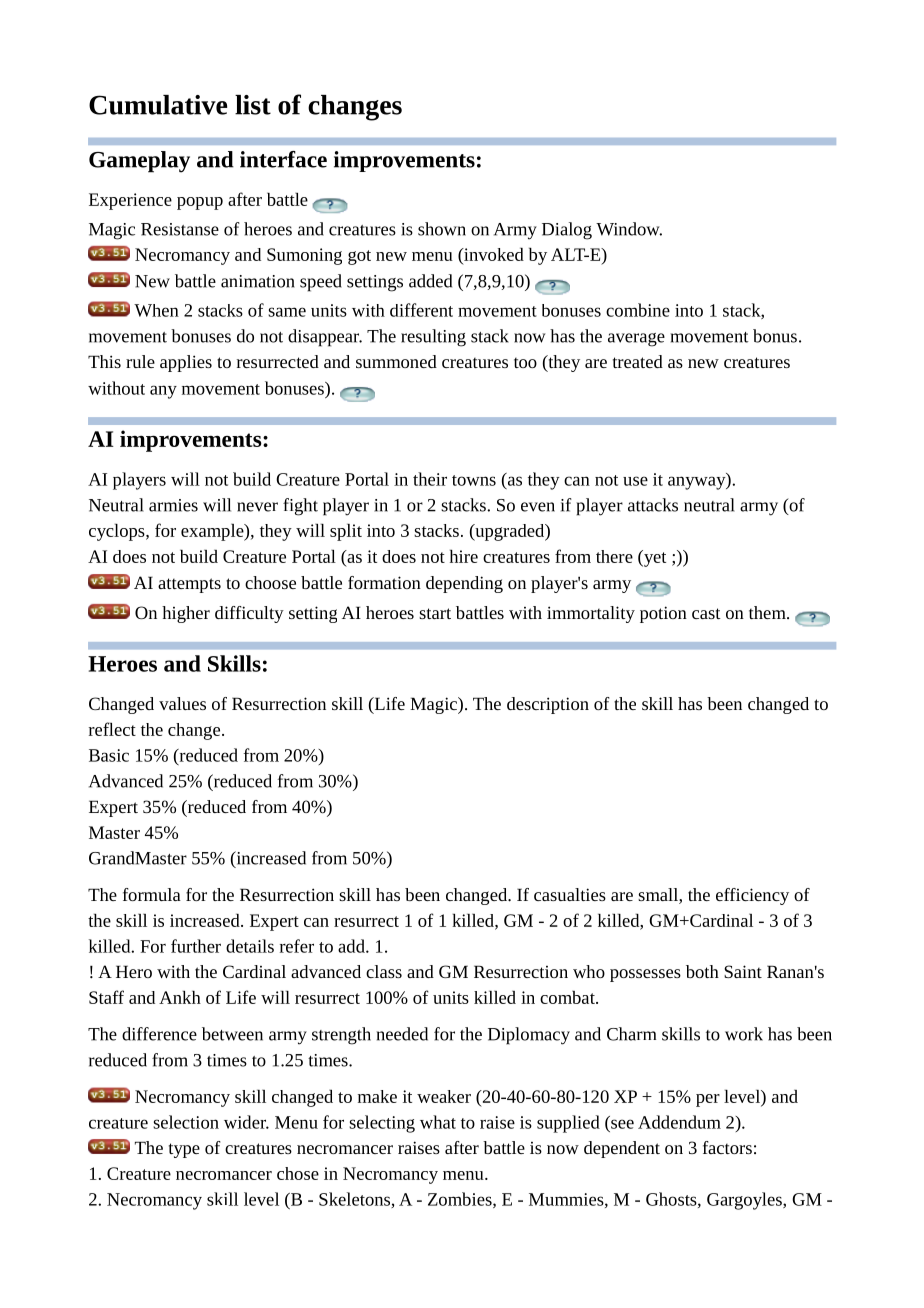  What do you see at coordinates (653, 505) in the image?
I see `attacks` at bounding box center [653, 505].
